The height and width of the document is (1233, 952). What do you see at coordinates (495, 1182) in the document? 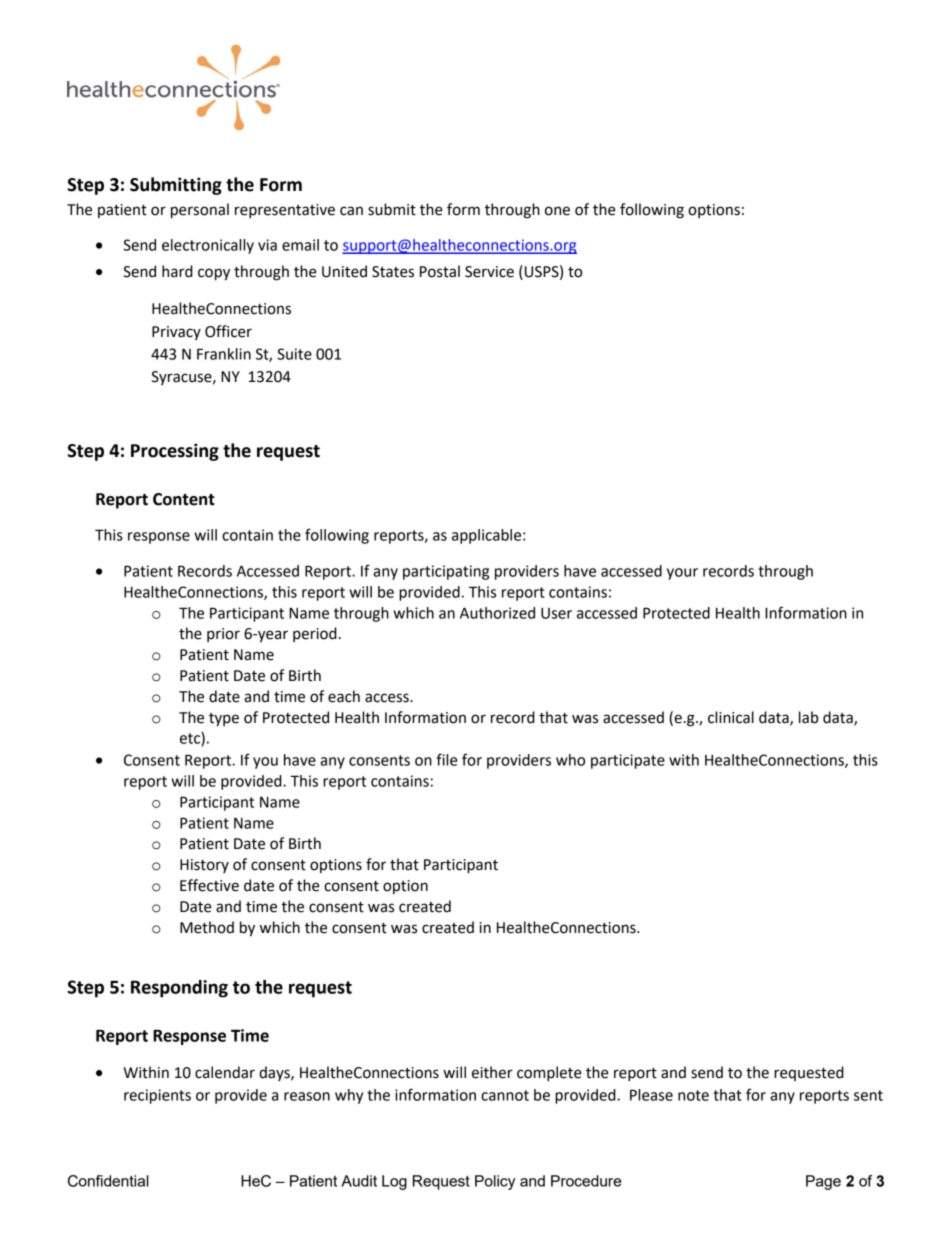
I see `Policy` at bounding box center [495, 1182].
